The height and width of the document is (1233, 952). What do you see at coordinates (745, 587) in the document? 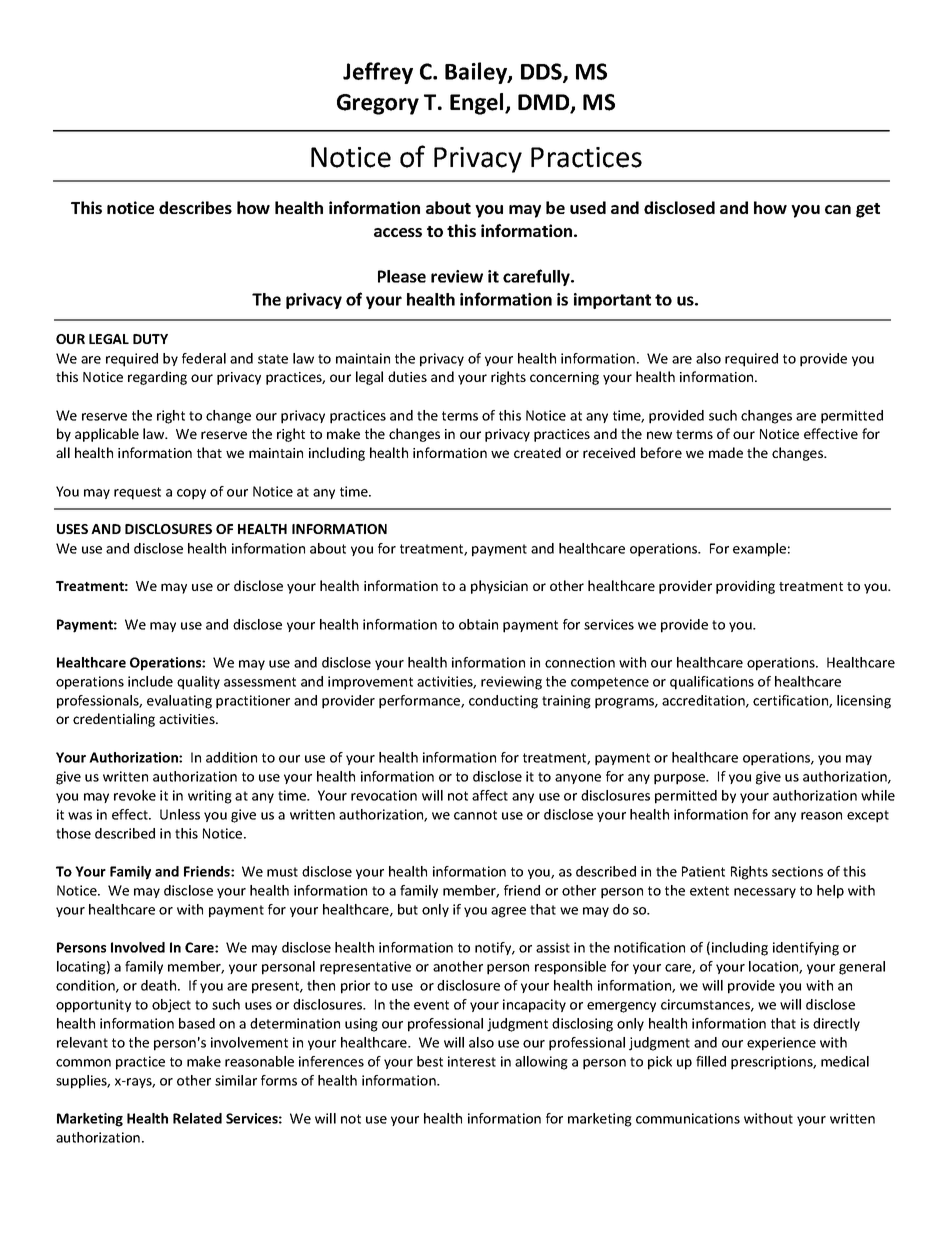
I see `providing` at bounding box center [745, 587].
